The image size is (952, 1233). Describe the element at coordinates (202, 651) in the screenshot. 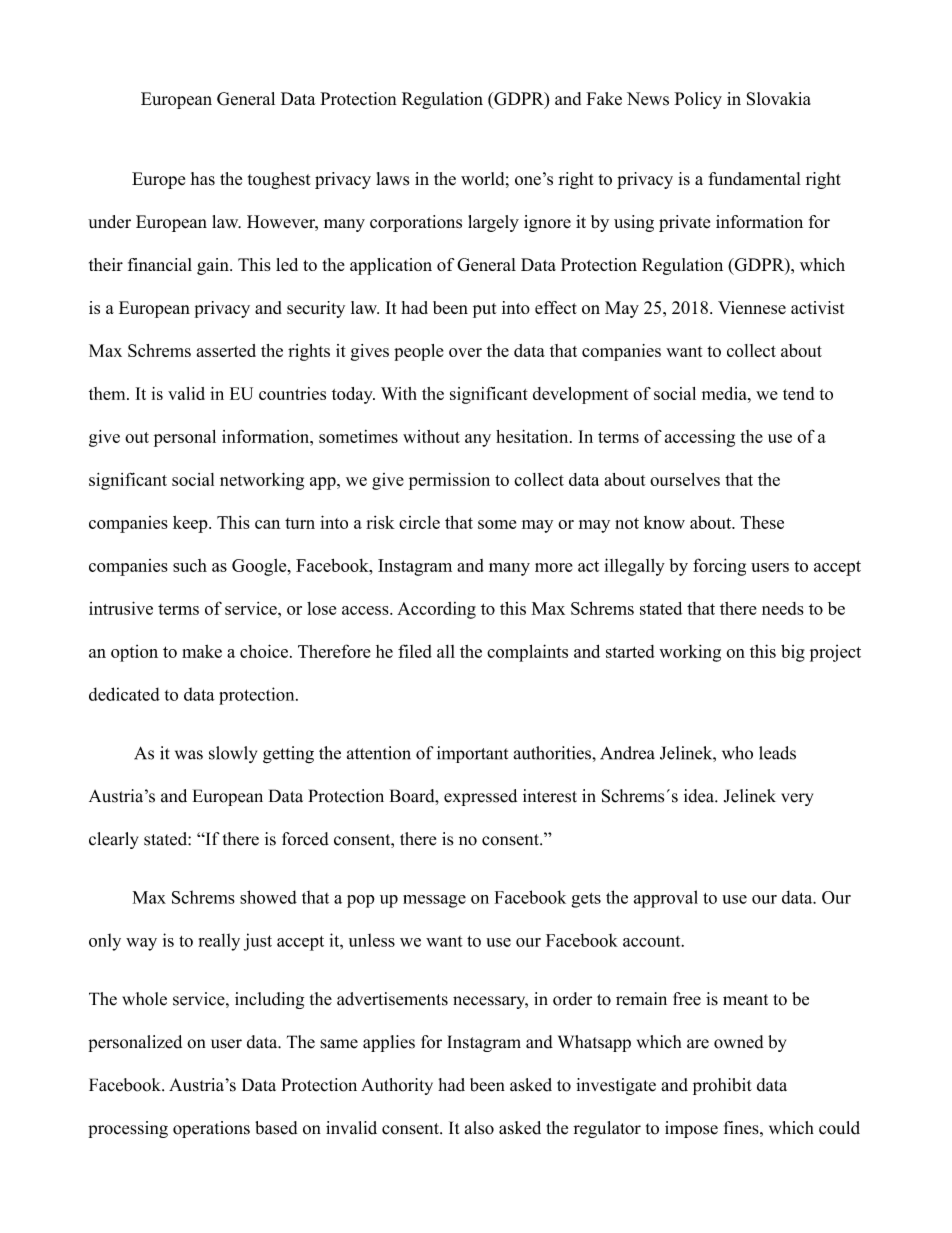

I see `make` at that location.
